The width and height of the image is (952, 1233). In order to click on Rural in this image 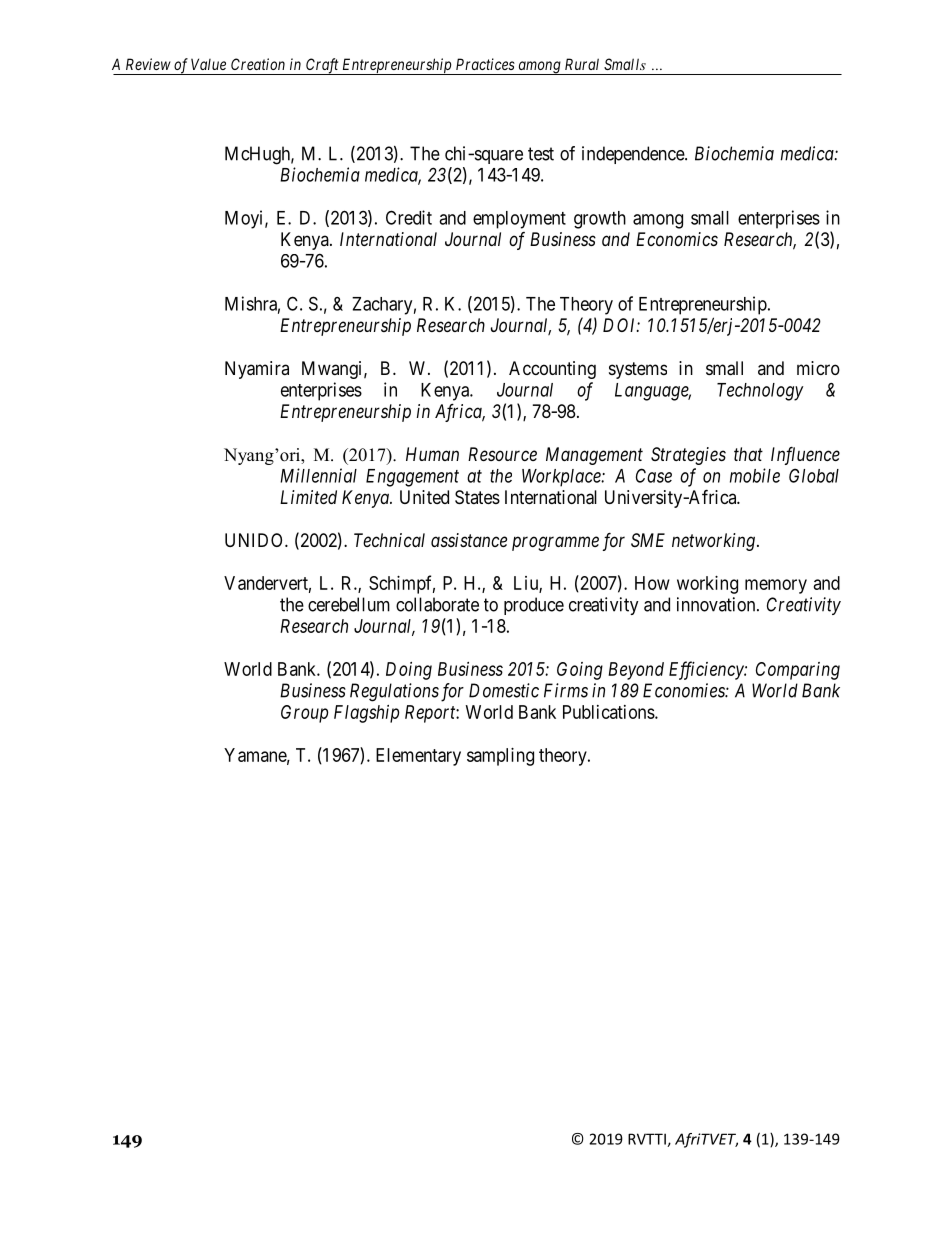, I will do `click(582, 64)`.
